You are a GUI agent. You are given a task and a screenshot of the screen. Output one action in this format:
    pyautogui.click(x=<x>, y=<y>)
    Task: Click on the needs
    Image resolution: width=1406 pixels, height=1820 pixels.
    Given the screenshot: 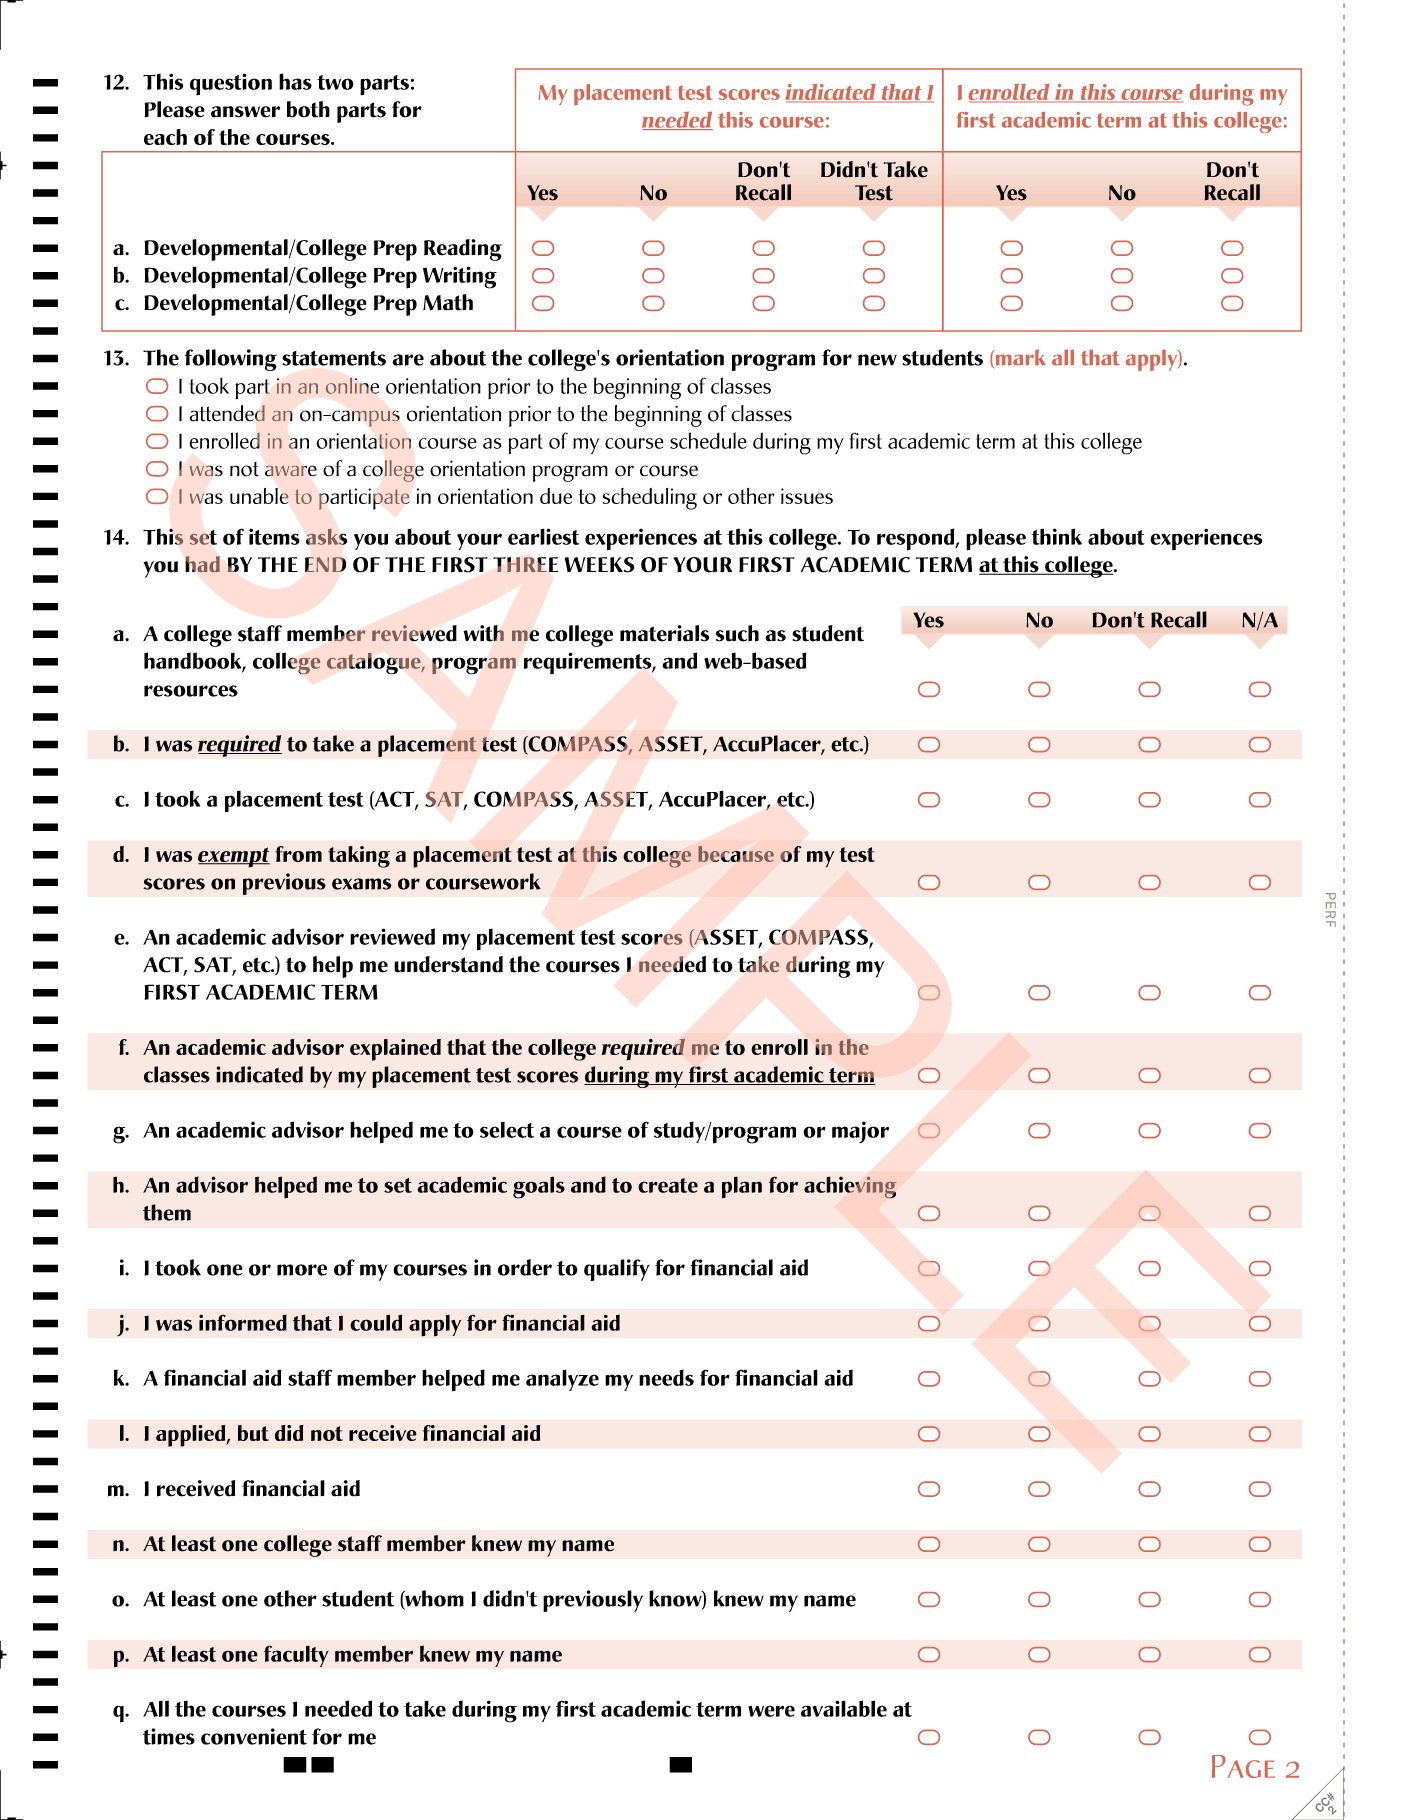 What is the action you would take?
    pyautogui.click(x=666, y=1377)
